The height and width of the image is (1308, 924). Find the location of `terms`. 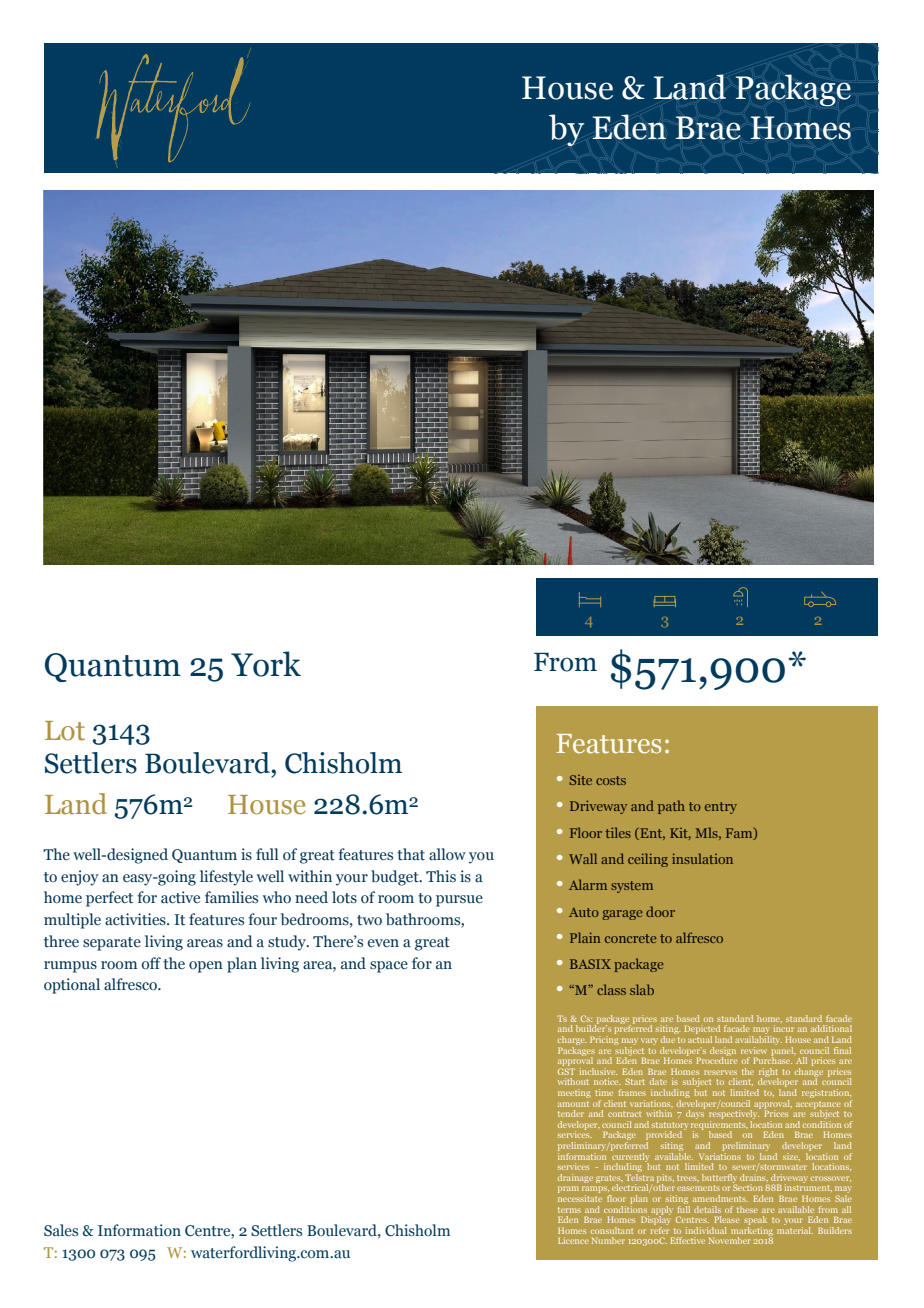

terms is located at coordinates (569, 1210).
